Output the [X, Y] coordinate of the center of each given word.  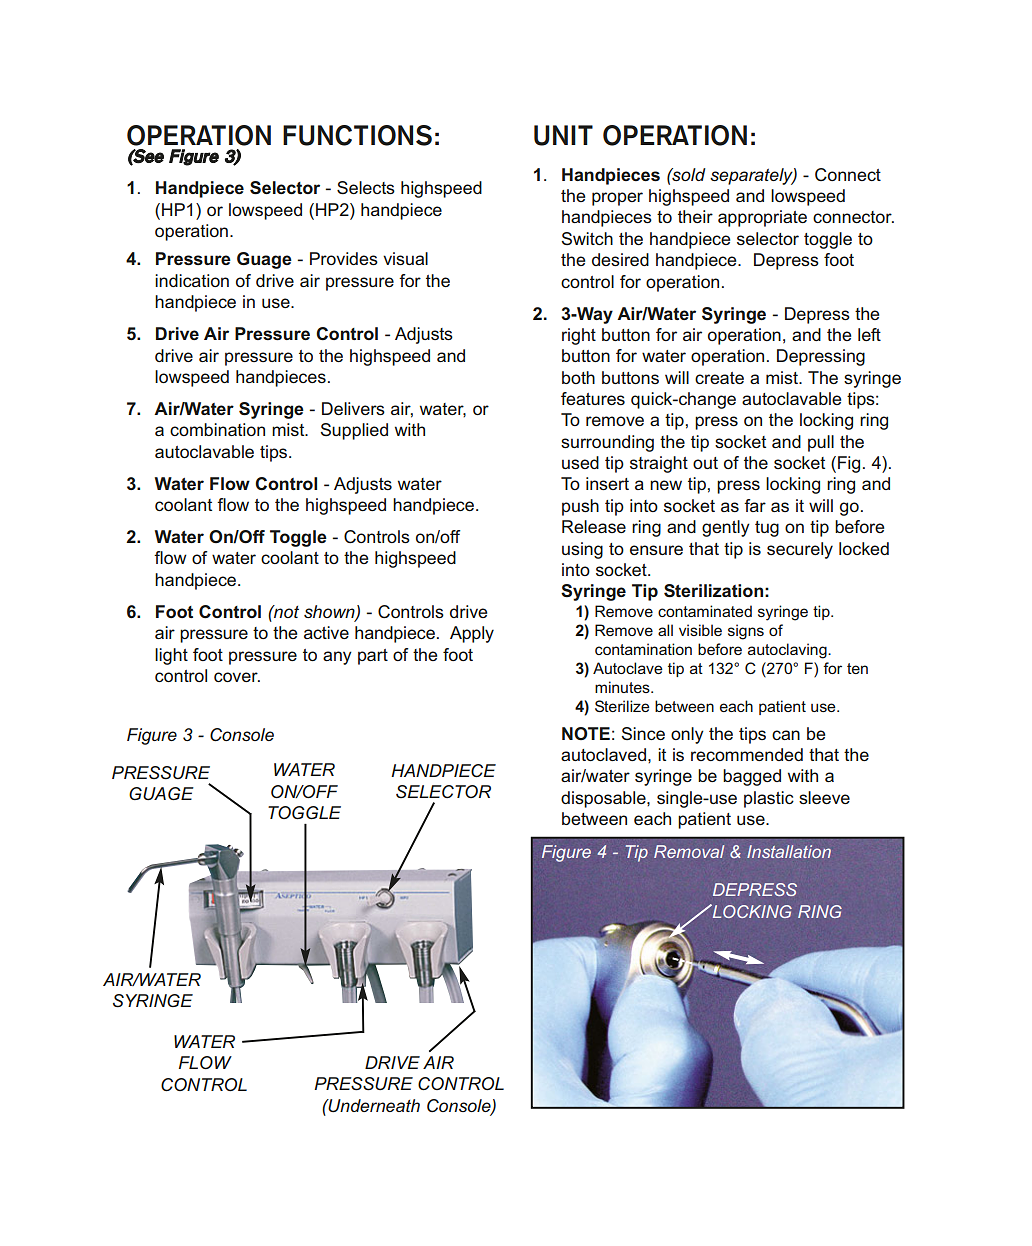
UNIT [563, 135]
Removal [689, 851]
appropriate [762, 218]
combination [217, 429]
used [580, 462]
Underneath [373, 1105]
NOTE [586, 733]
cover [237, 677]
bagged [752, 777]
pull [821, 443]
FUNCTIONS [357, 135]
